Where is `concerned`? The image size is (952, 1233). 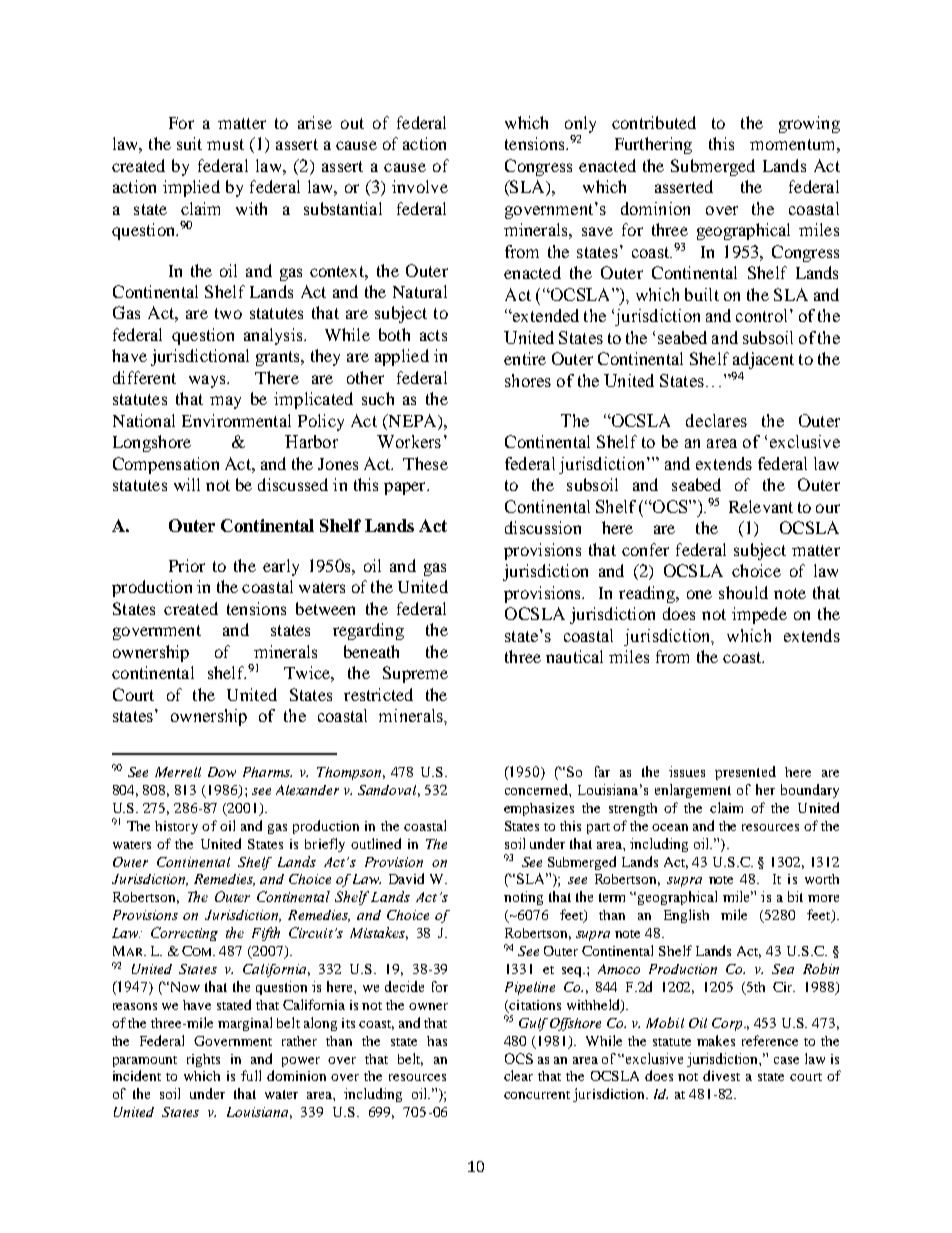
concerned is located at coordinates (537, 789).
